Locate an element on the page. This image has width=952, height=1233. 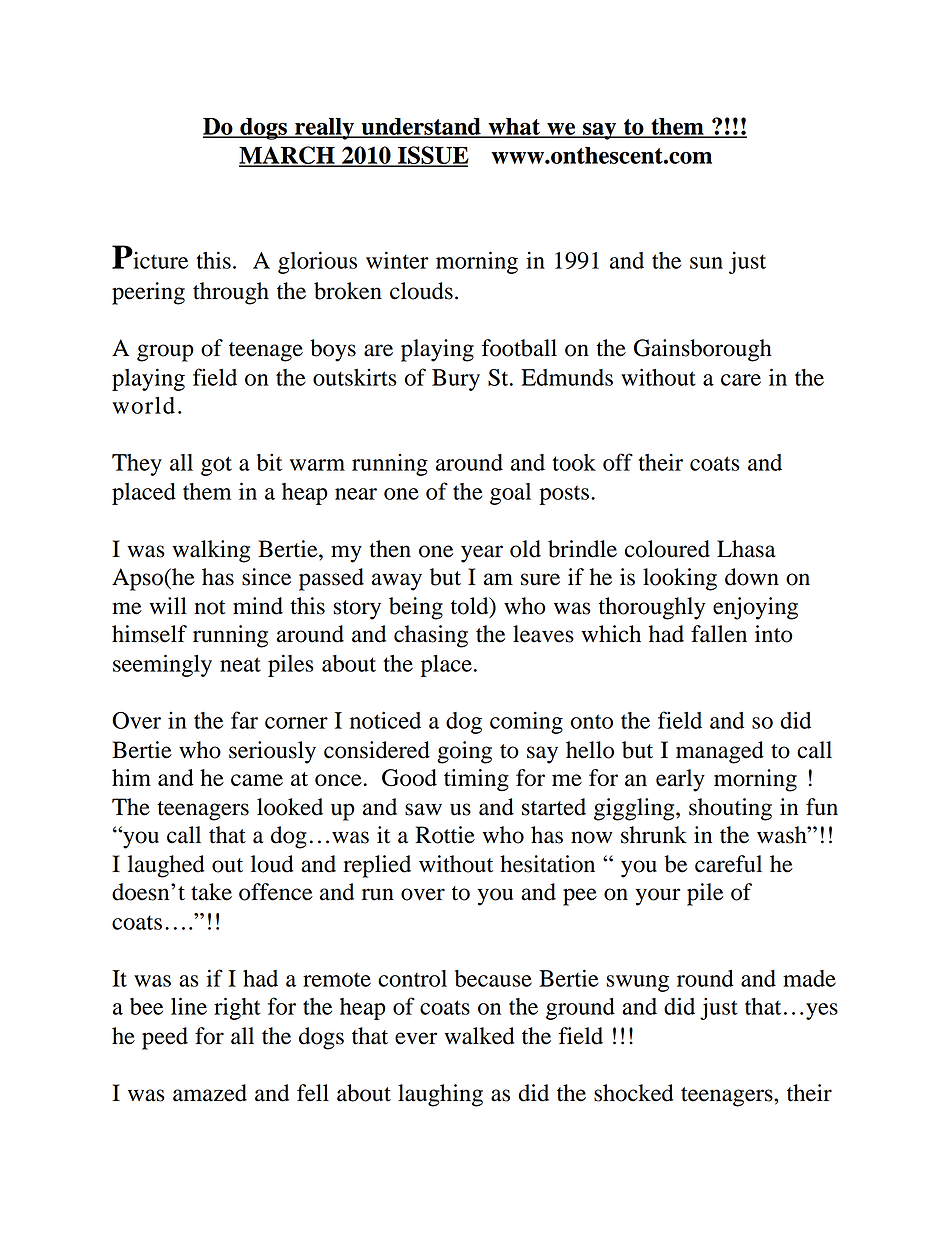
going is located at coordinates (464, 752).
